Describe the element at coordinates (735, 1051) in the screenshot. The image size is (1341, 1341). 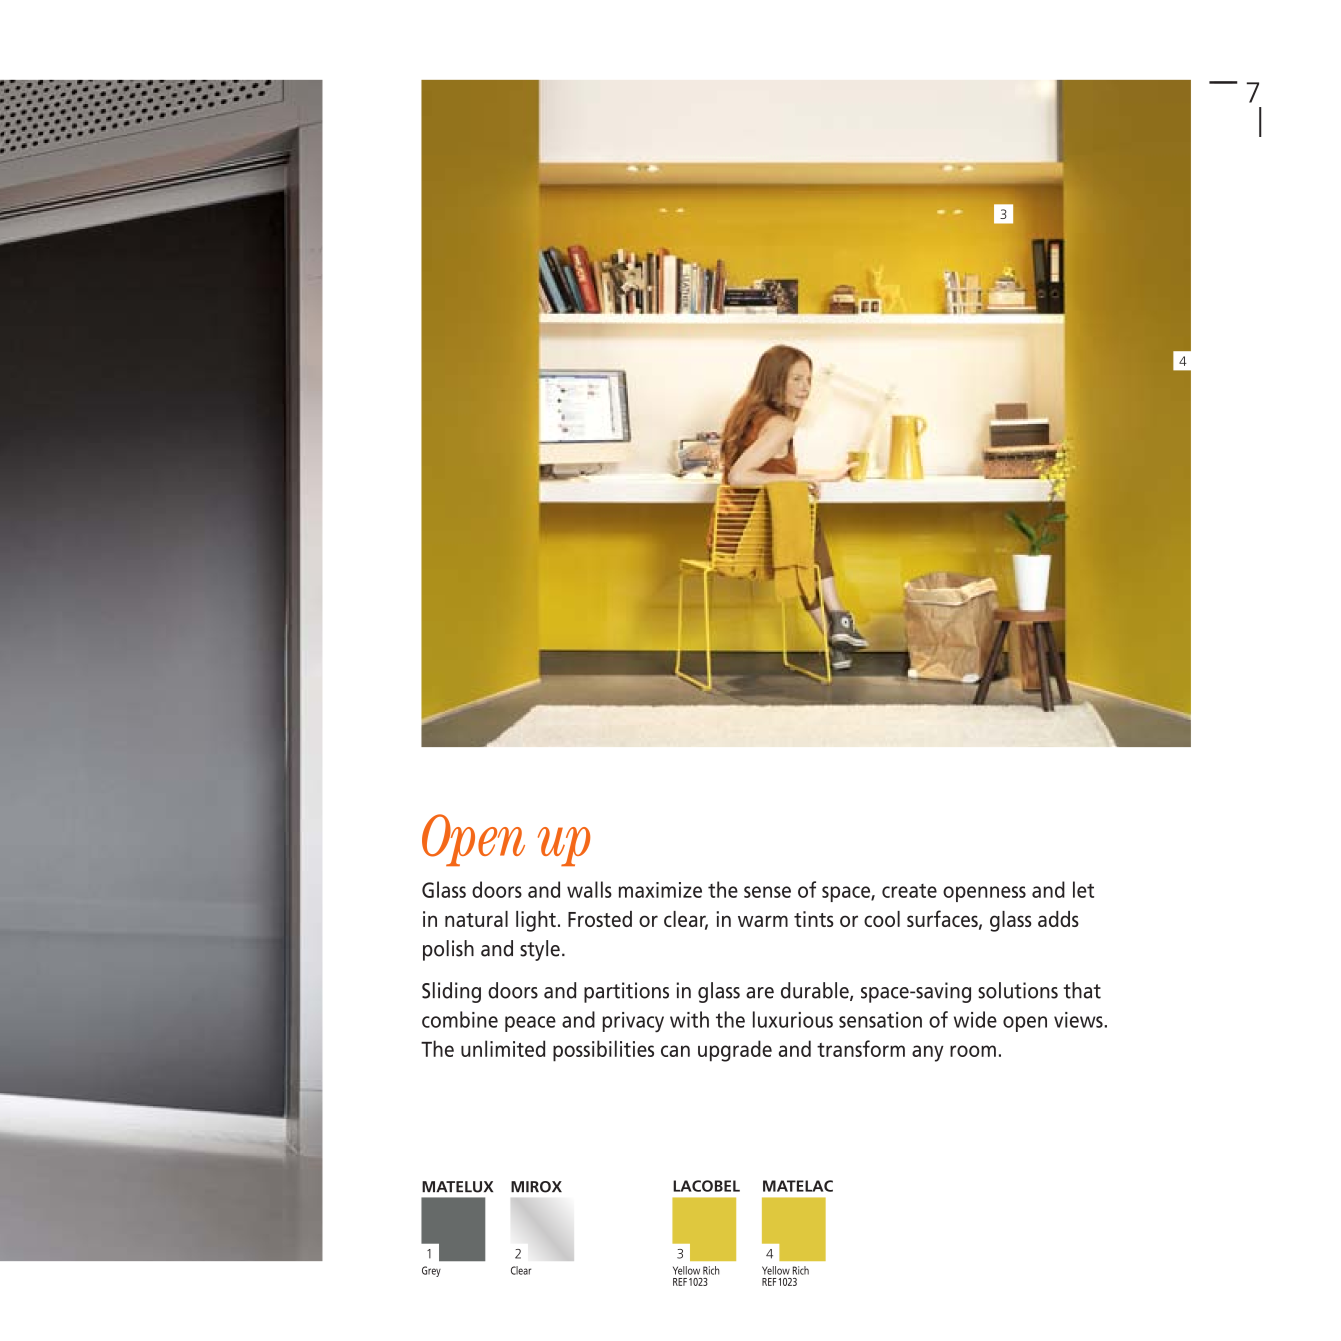
I see `upgrade` at that location.
